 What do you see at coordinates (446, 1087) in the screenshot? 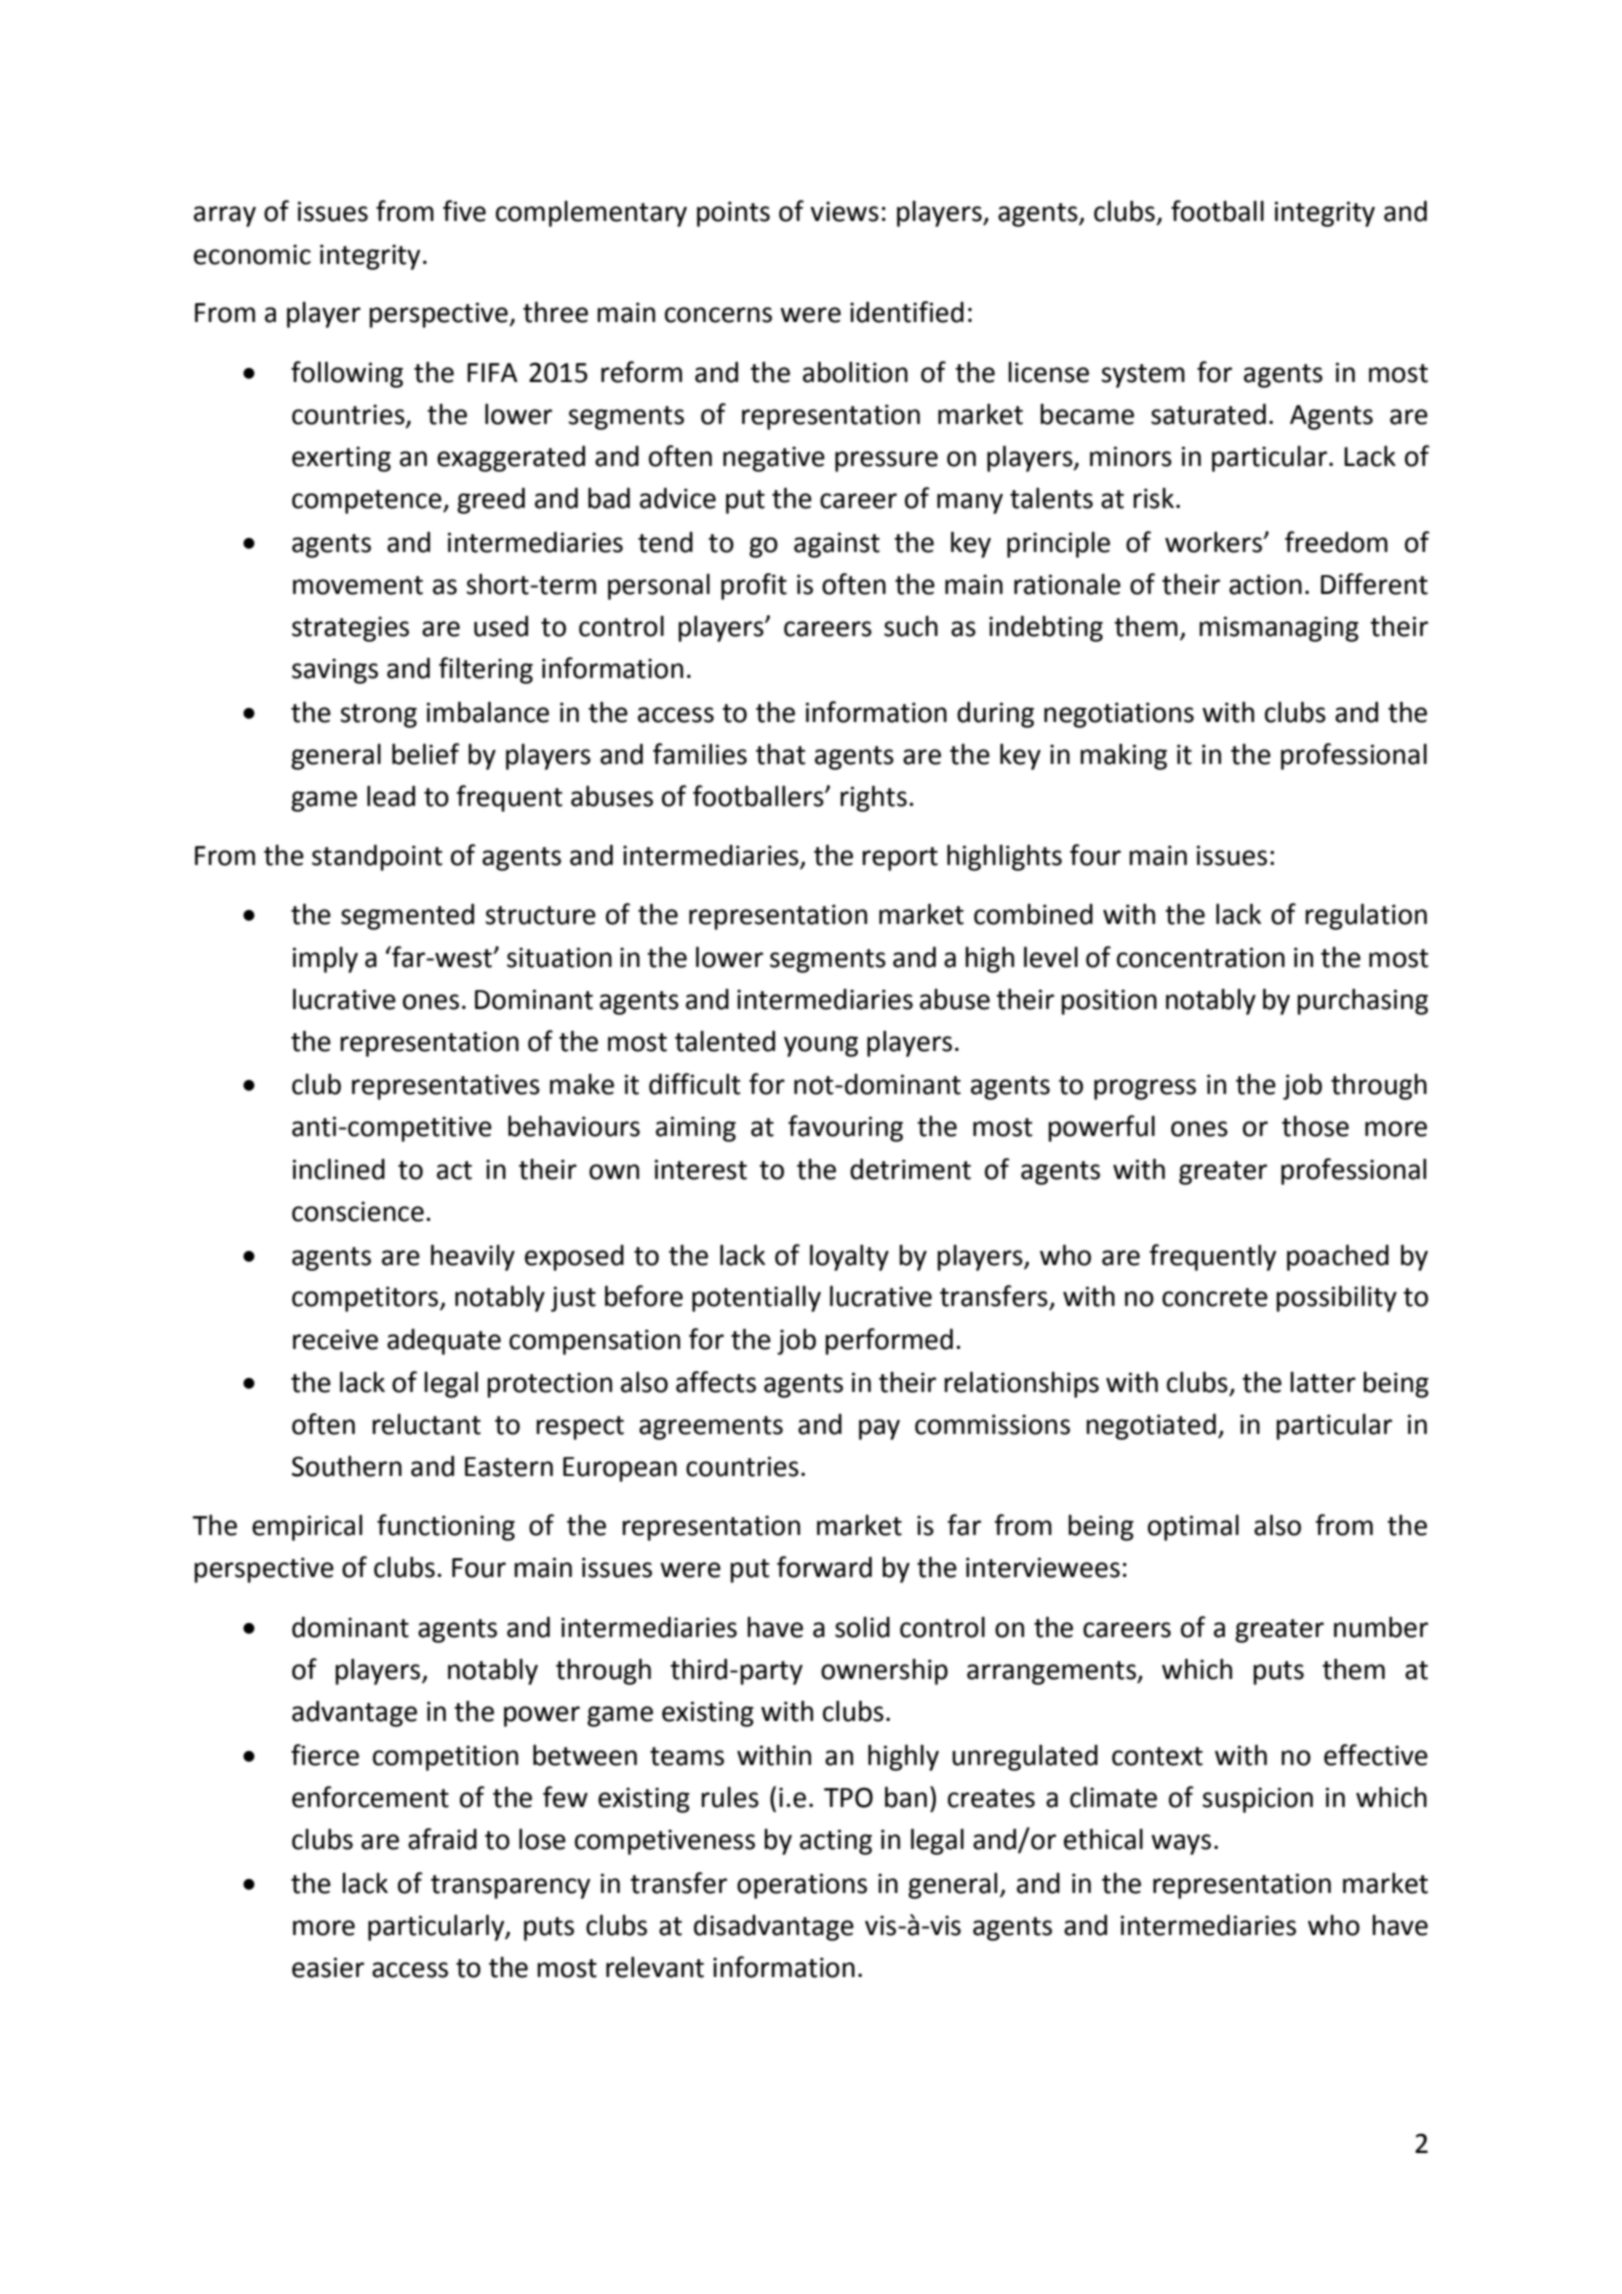
I see `representatives` at bounding box center [446, 1087].
